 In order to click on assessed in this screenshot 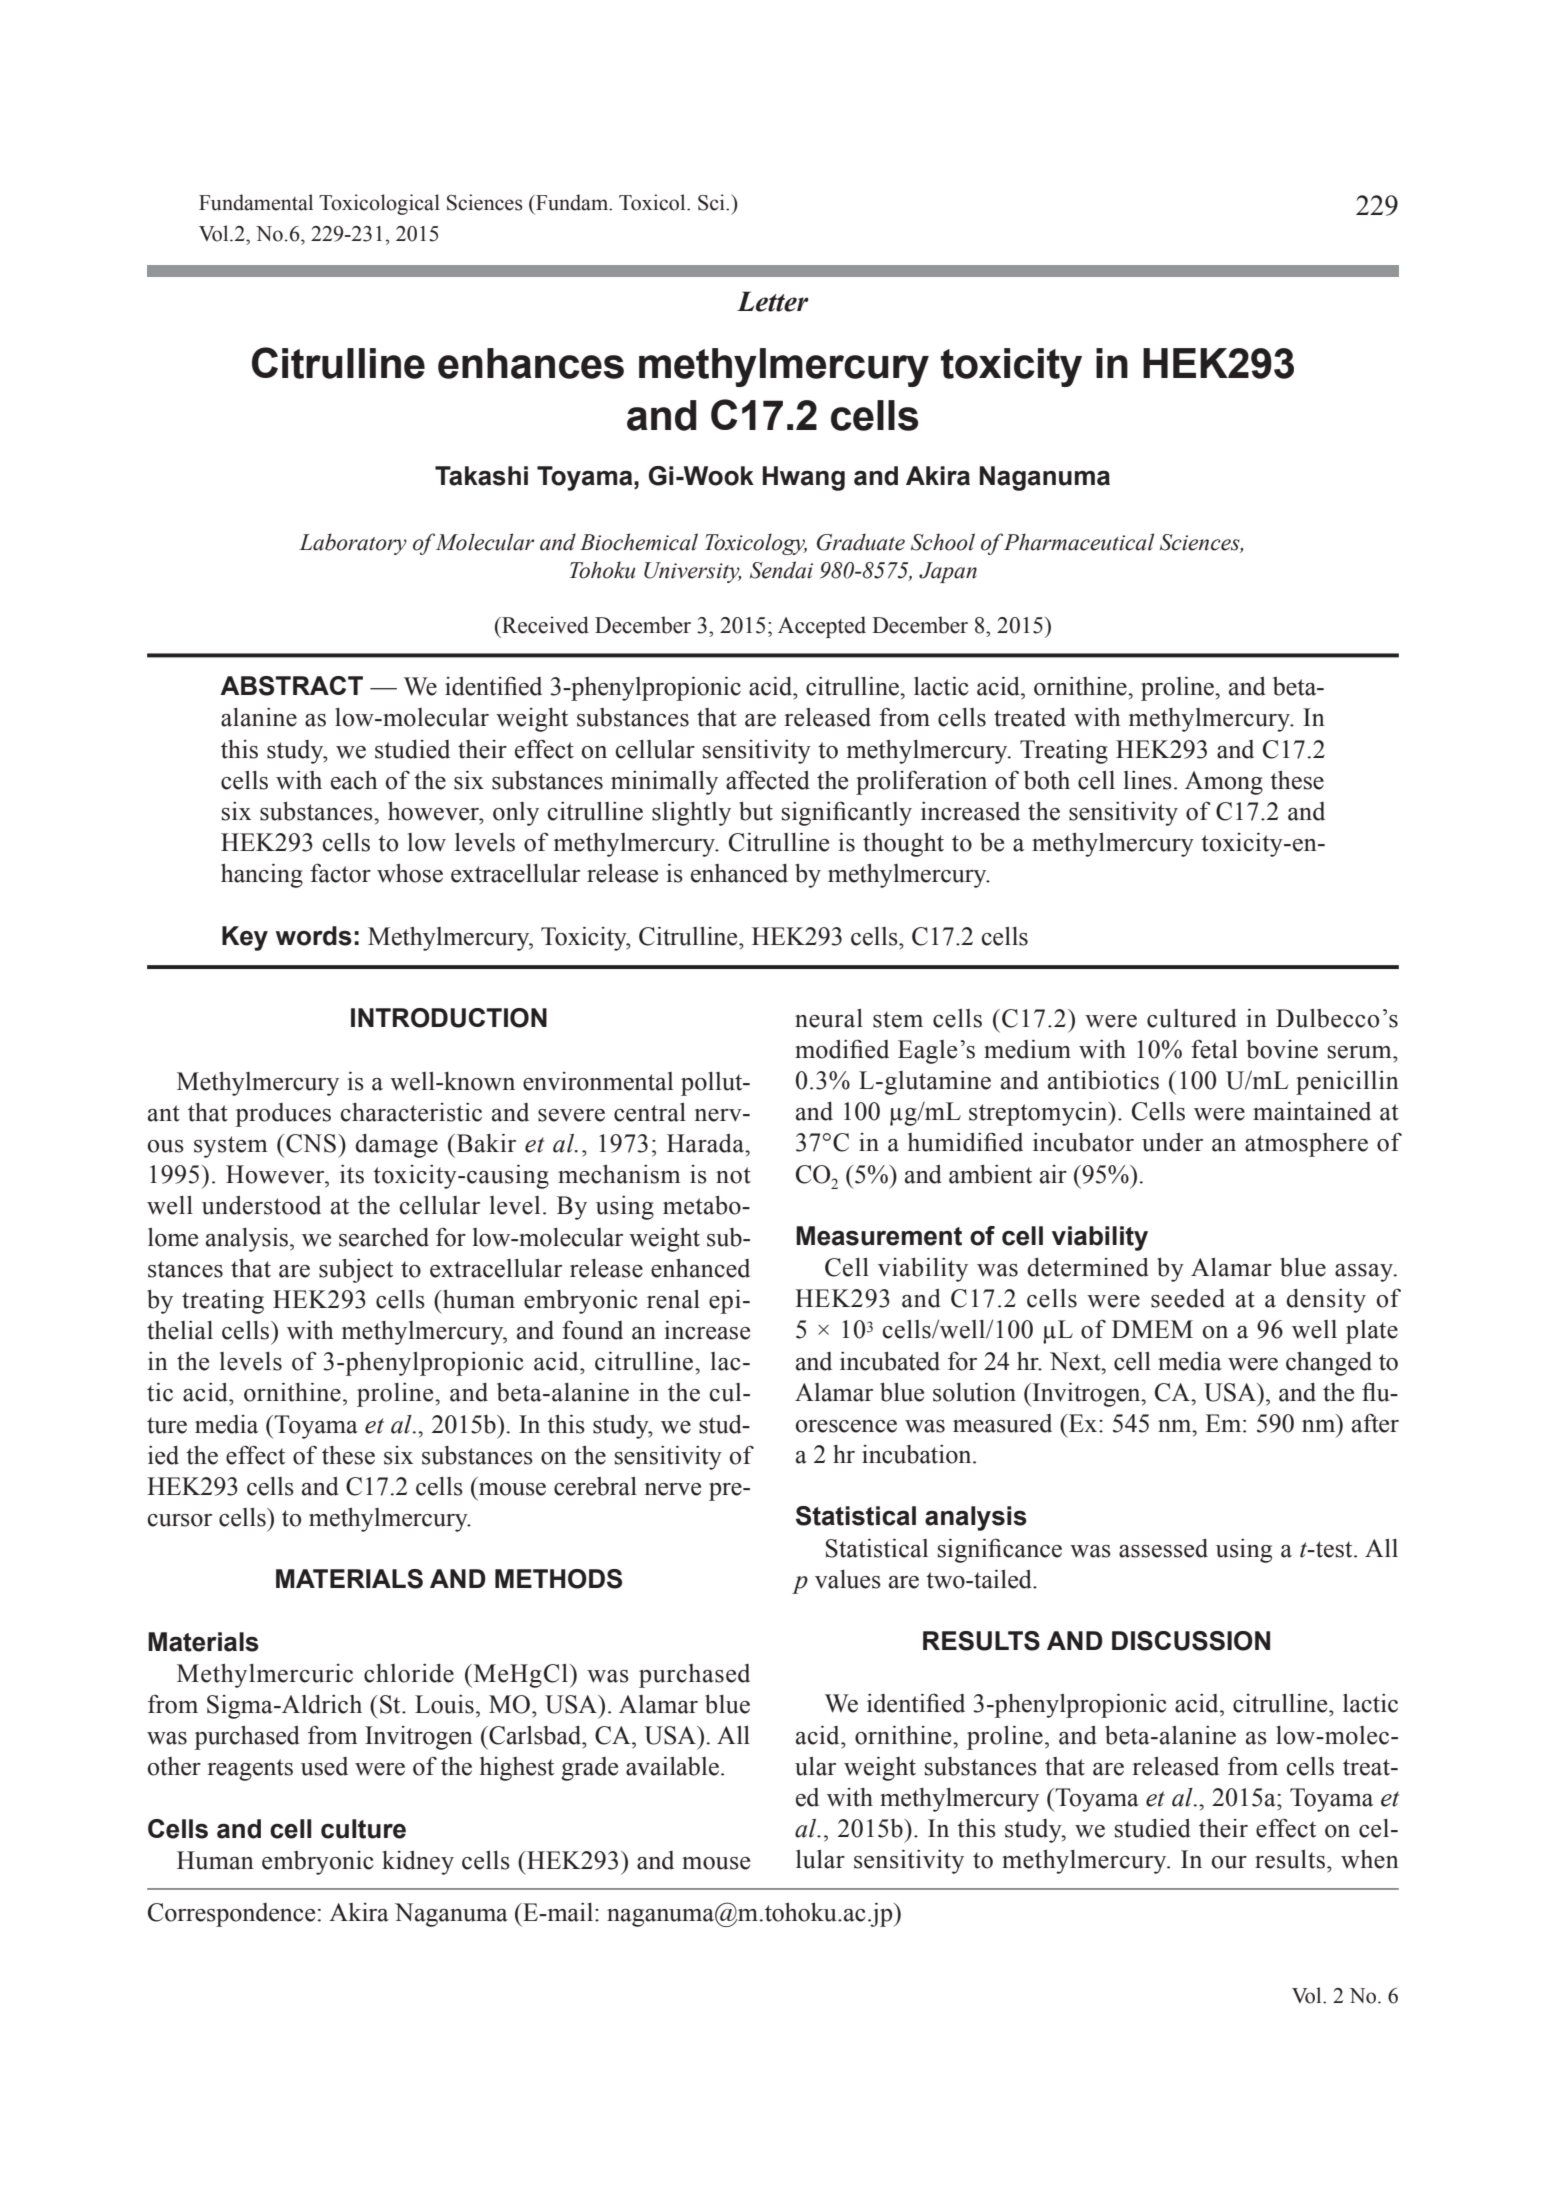, I will do `click(1163, 1548)`.
